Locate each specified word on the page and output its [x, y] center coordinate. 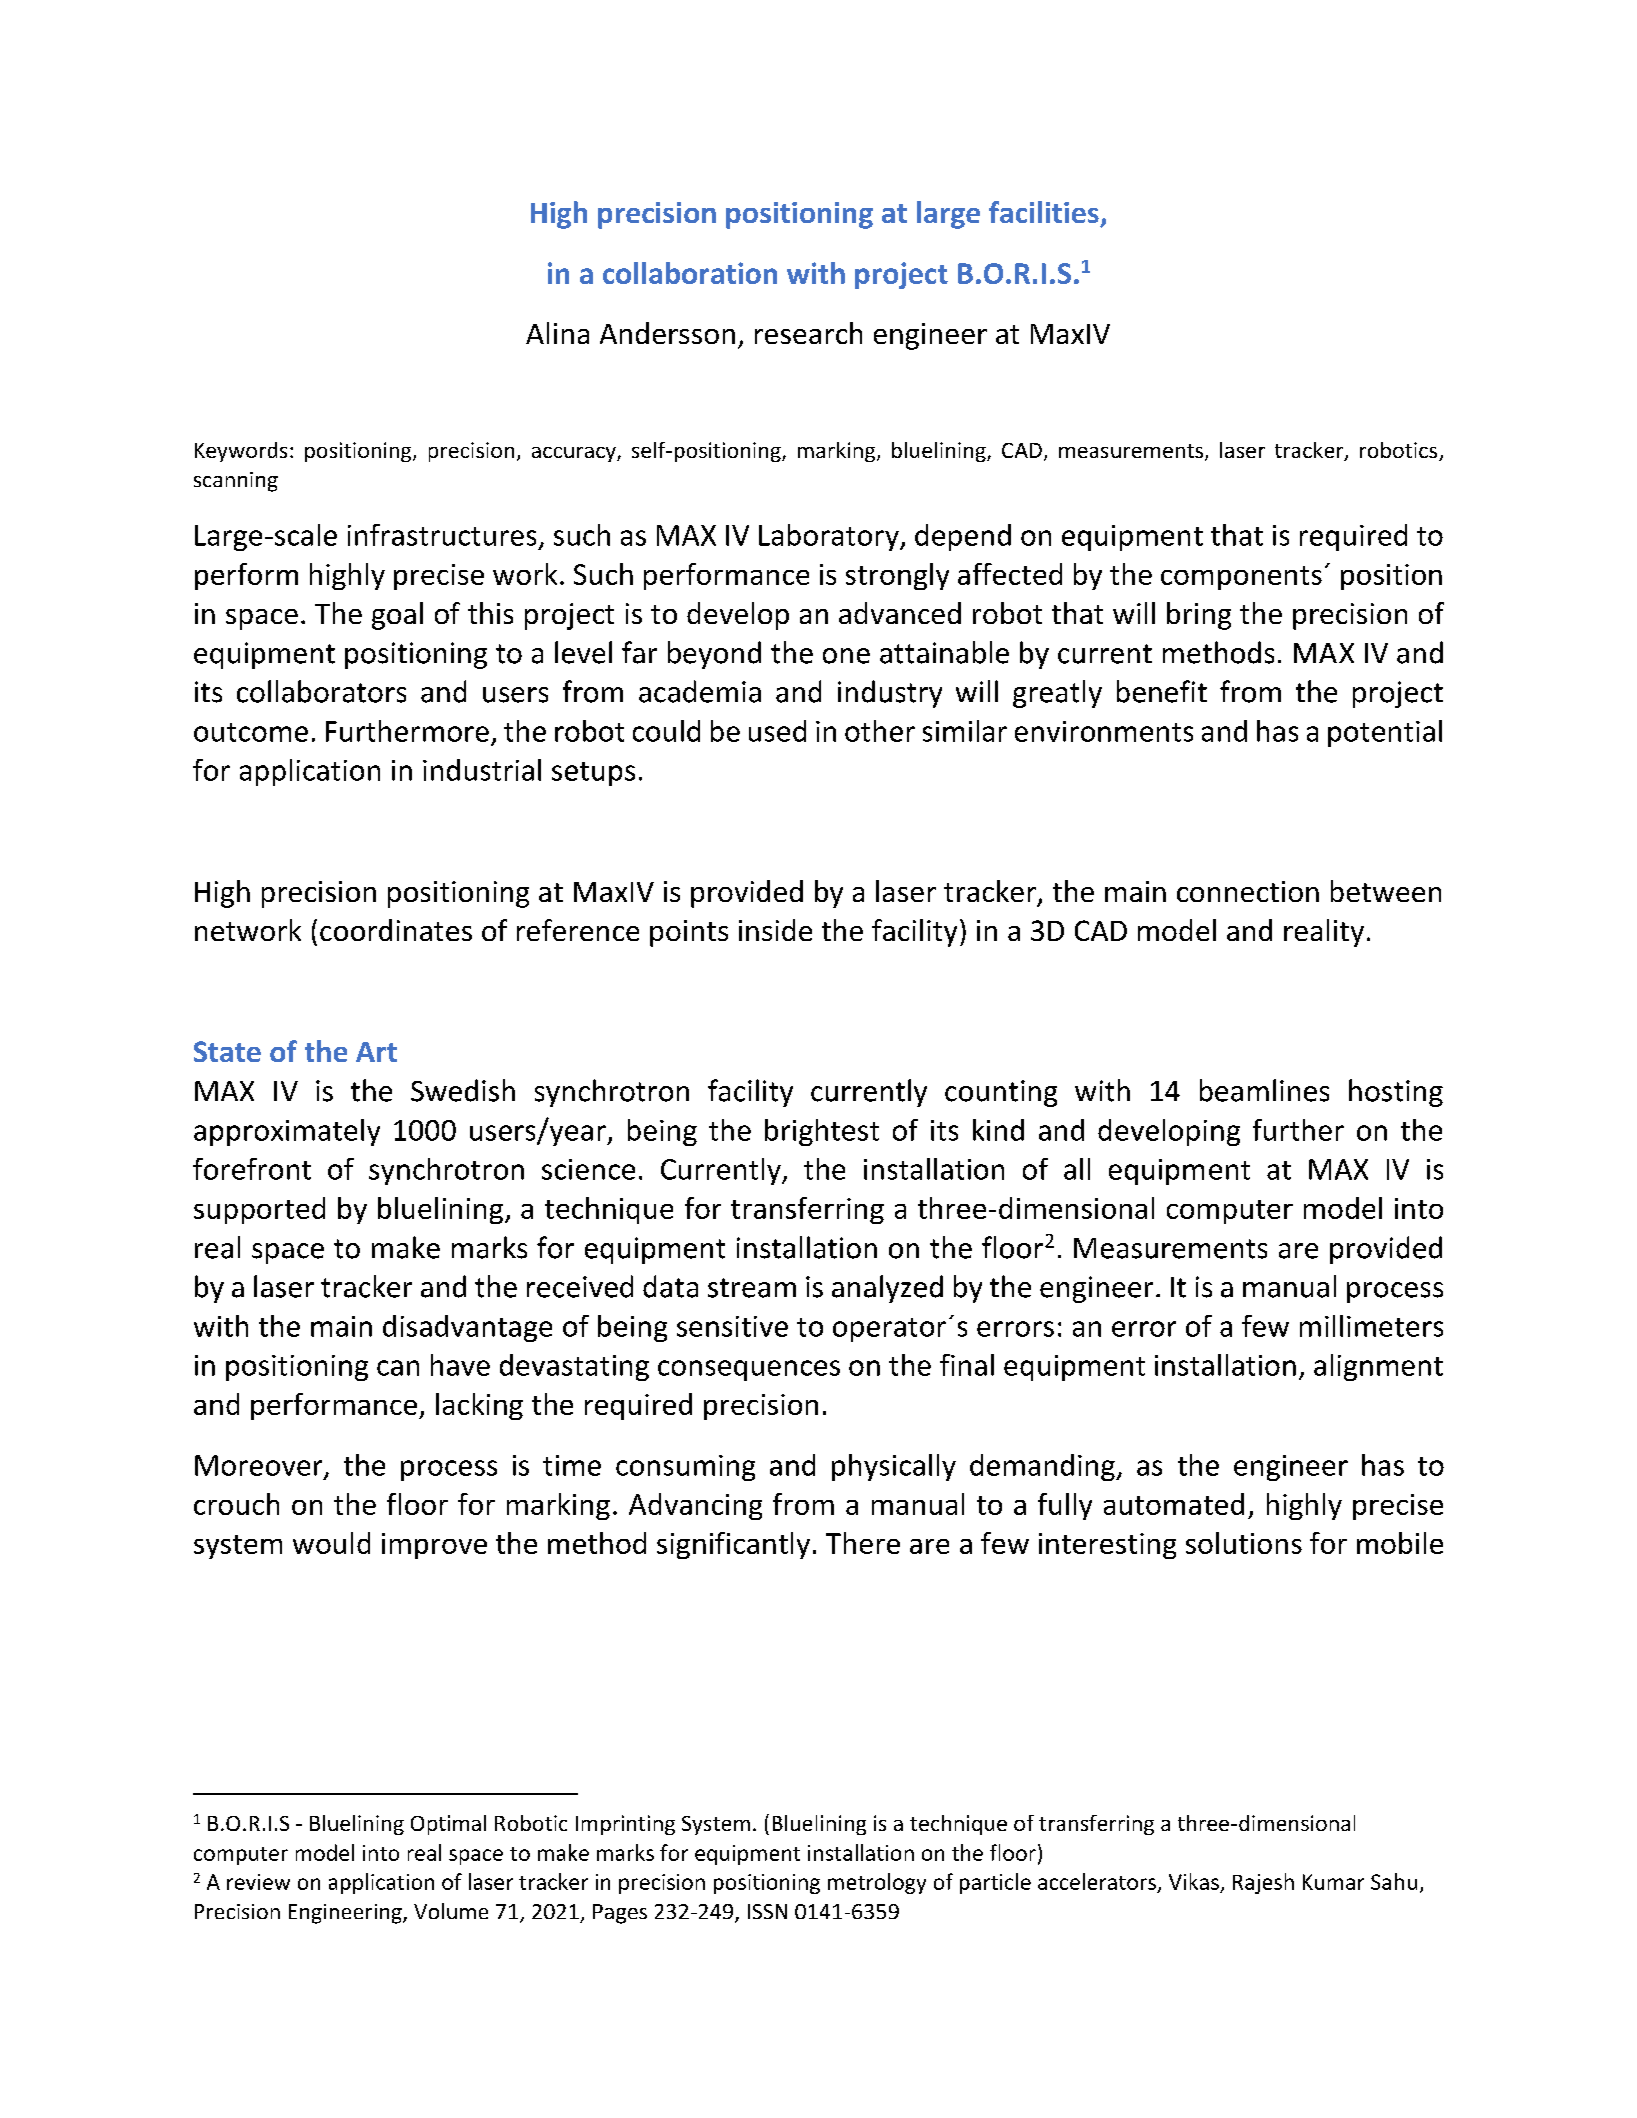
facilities [1044, 212]
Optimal [448, 1825]
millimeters [1371, 1326]
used [777, 731]
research [808, 333]
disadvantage [467, 1328]
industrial [482, 770]
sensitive [732, 1326]
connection [1248, 891]
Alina [557, 333]
